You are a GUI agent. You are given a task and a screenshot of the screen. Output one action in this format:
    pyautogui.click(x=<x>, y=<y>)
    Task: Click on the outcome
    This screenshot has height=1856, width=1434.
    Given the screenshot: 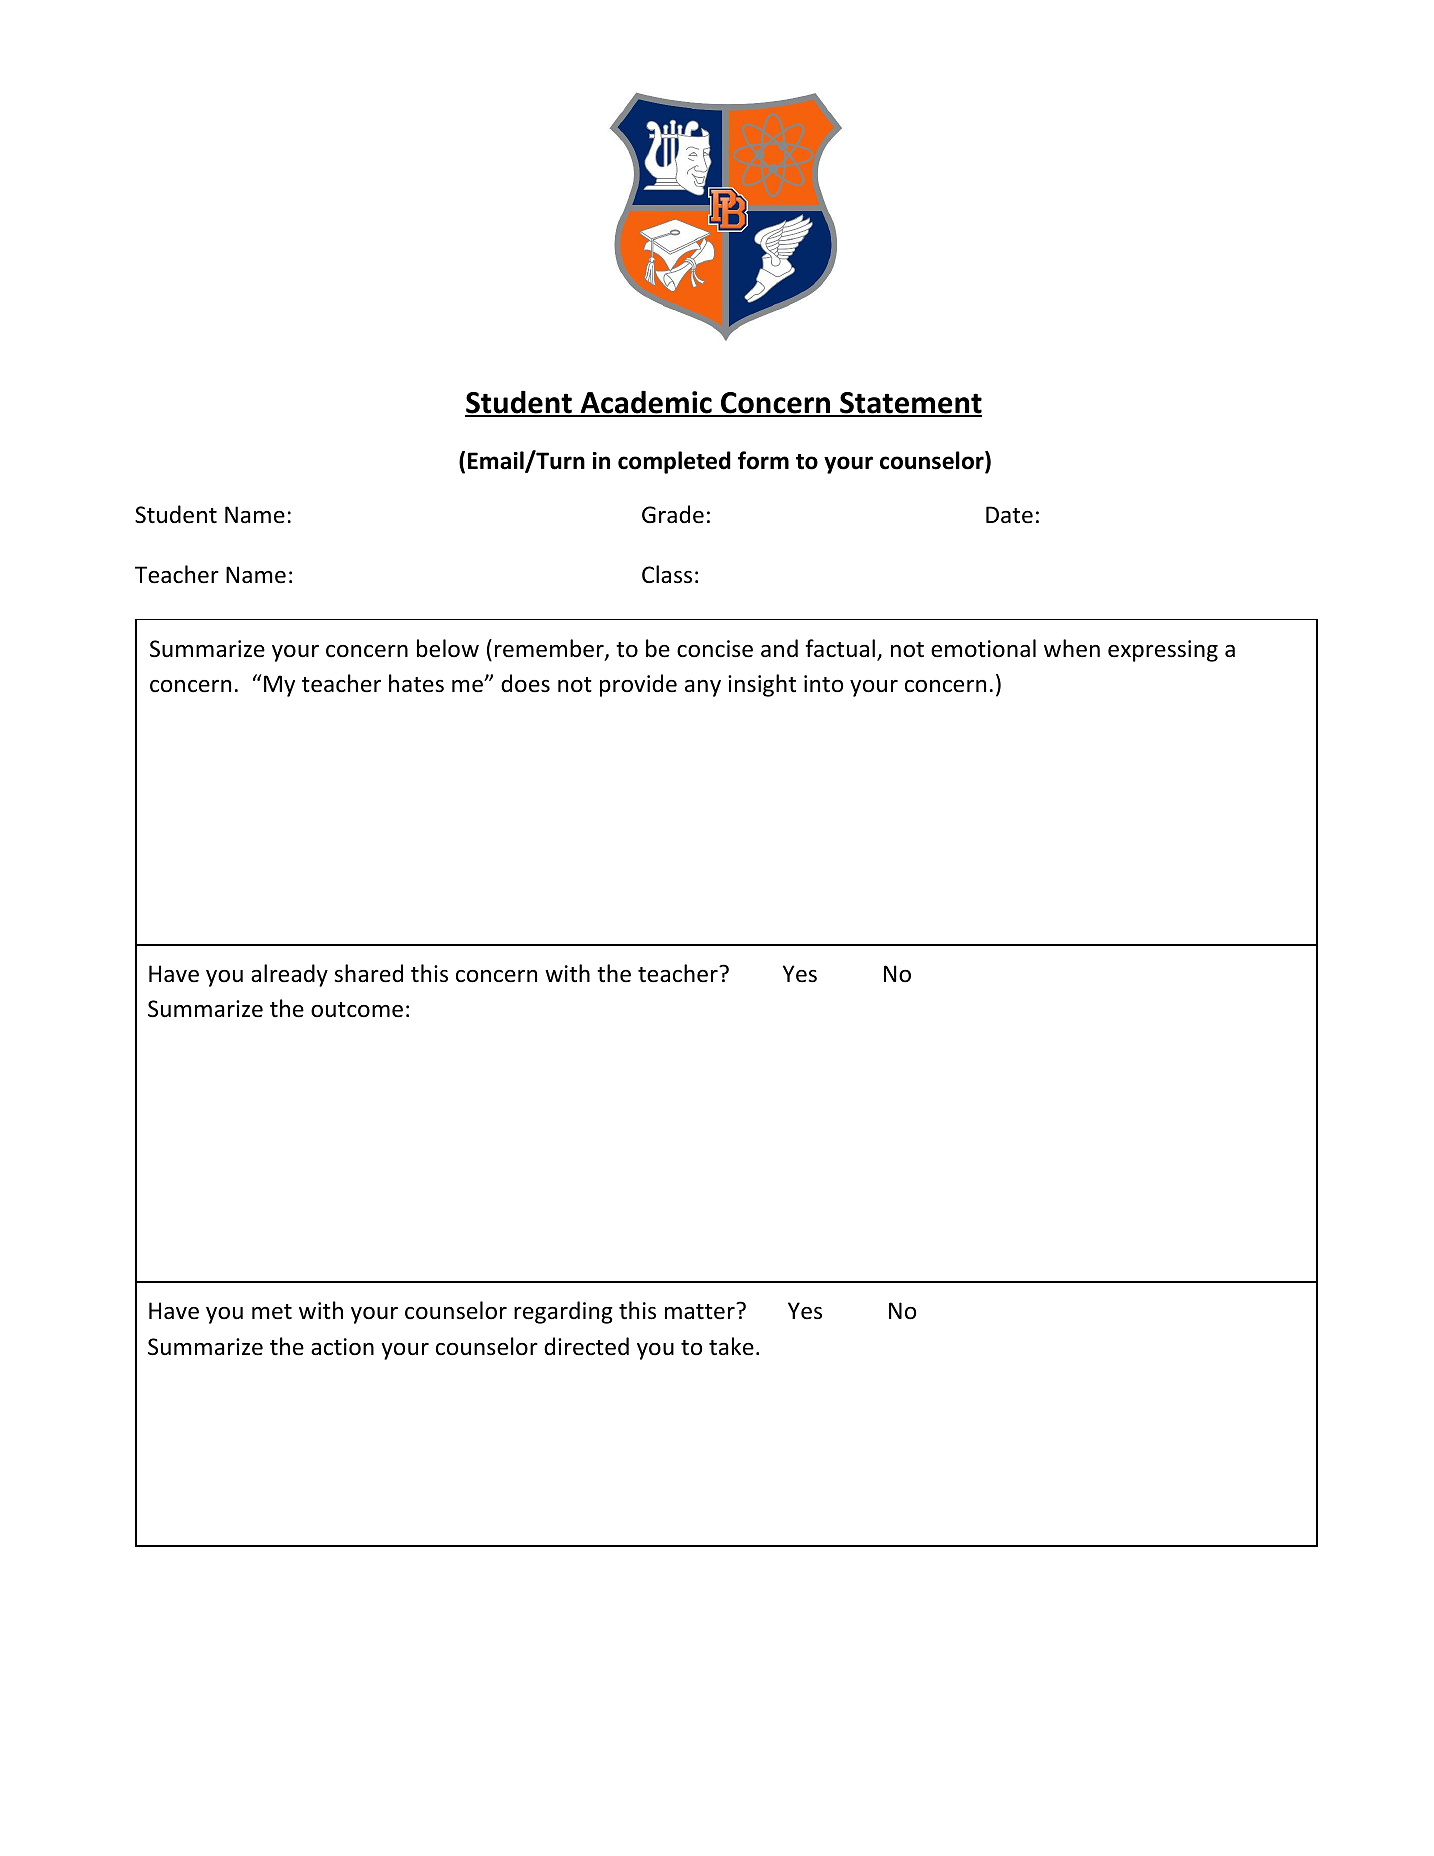 What is the action you would take?
    pyautogui.click(x=357, y=1010)
